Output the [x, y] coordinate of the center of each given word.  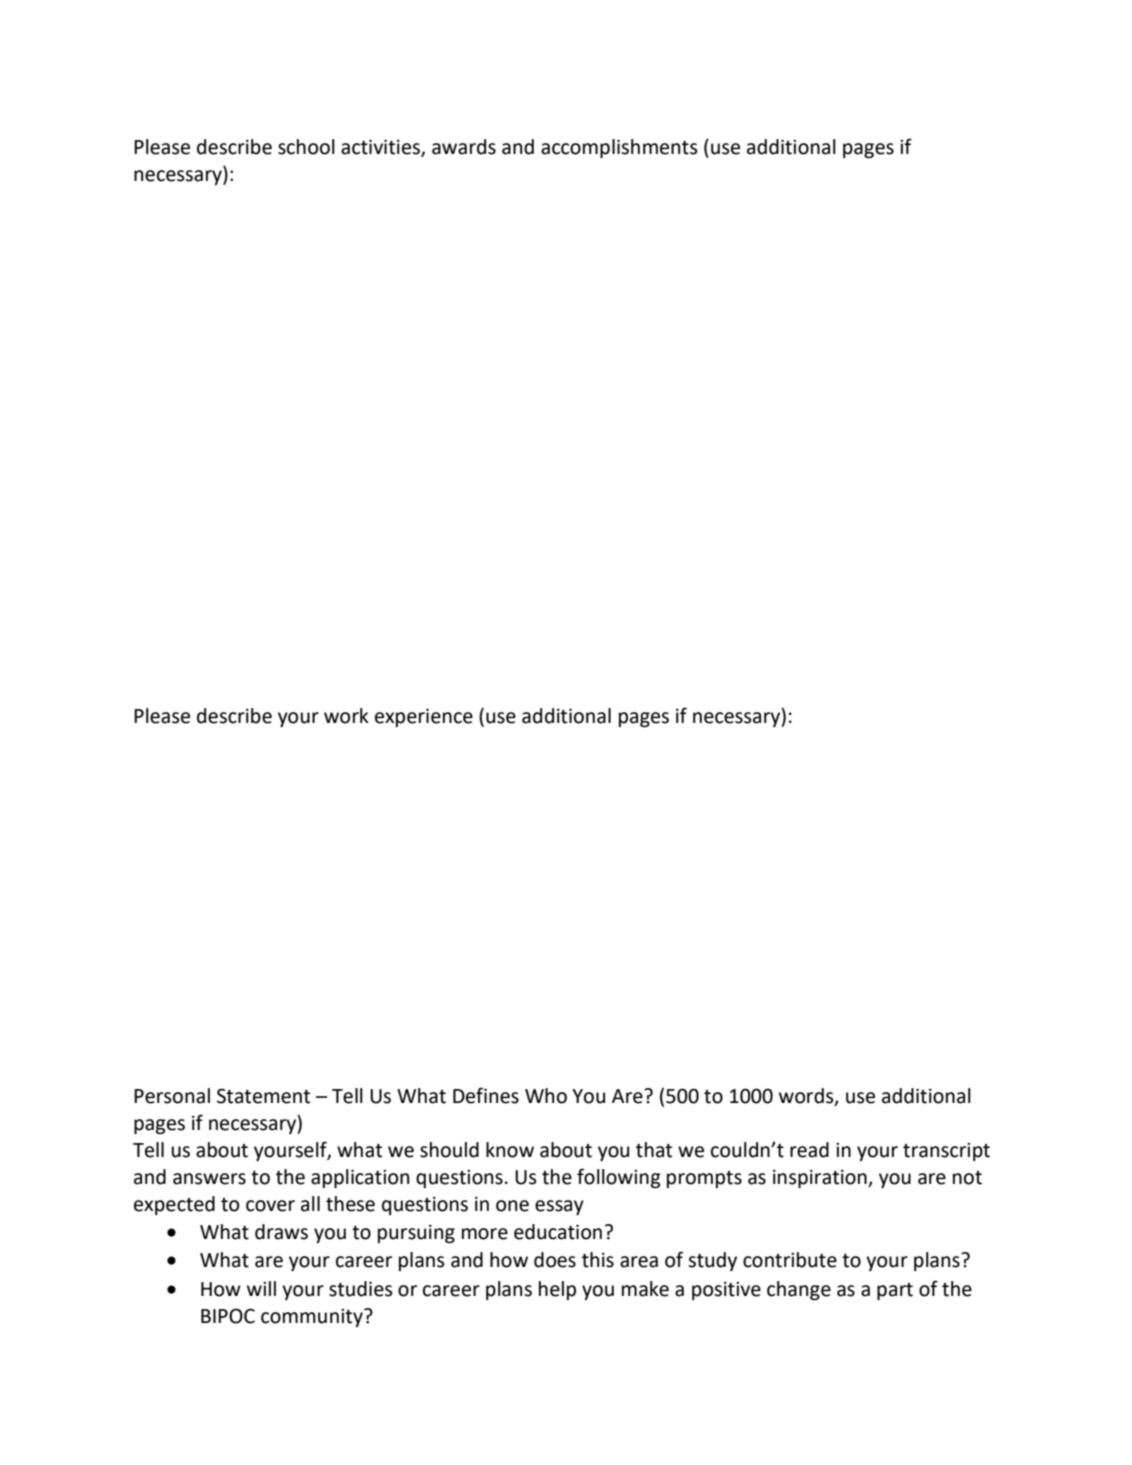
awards [464, 147]
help [557, 1290]
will [261, 1288]
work [346, 716]
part [895, 1291]
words [807, 1096]
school [306, 147]
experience [424, 717]
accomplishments [619, 148]
